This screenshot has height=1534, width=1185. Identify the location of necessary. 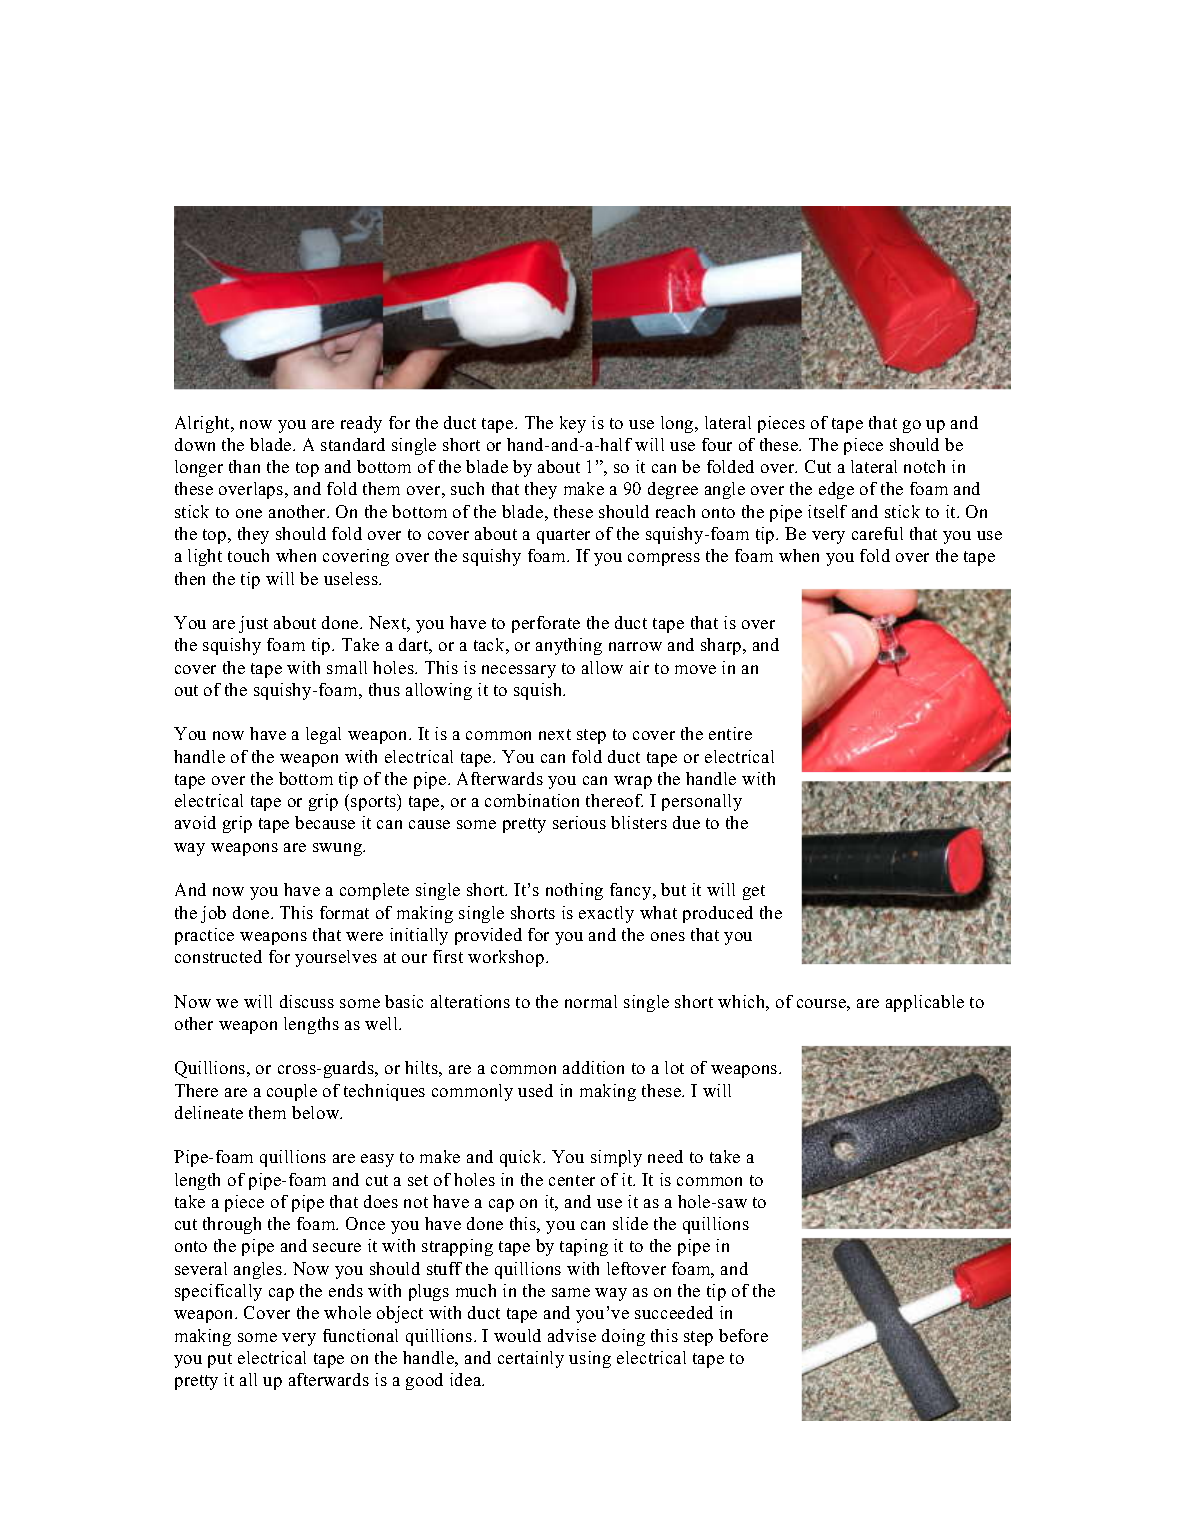
(519, 671).
